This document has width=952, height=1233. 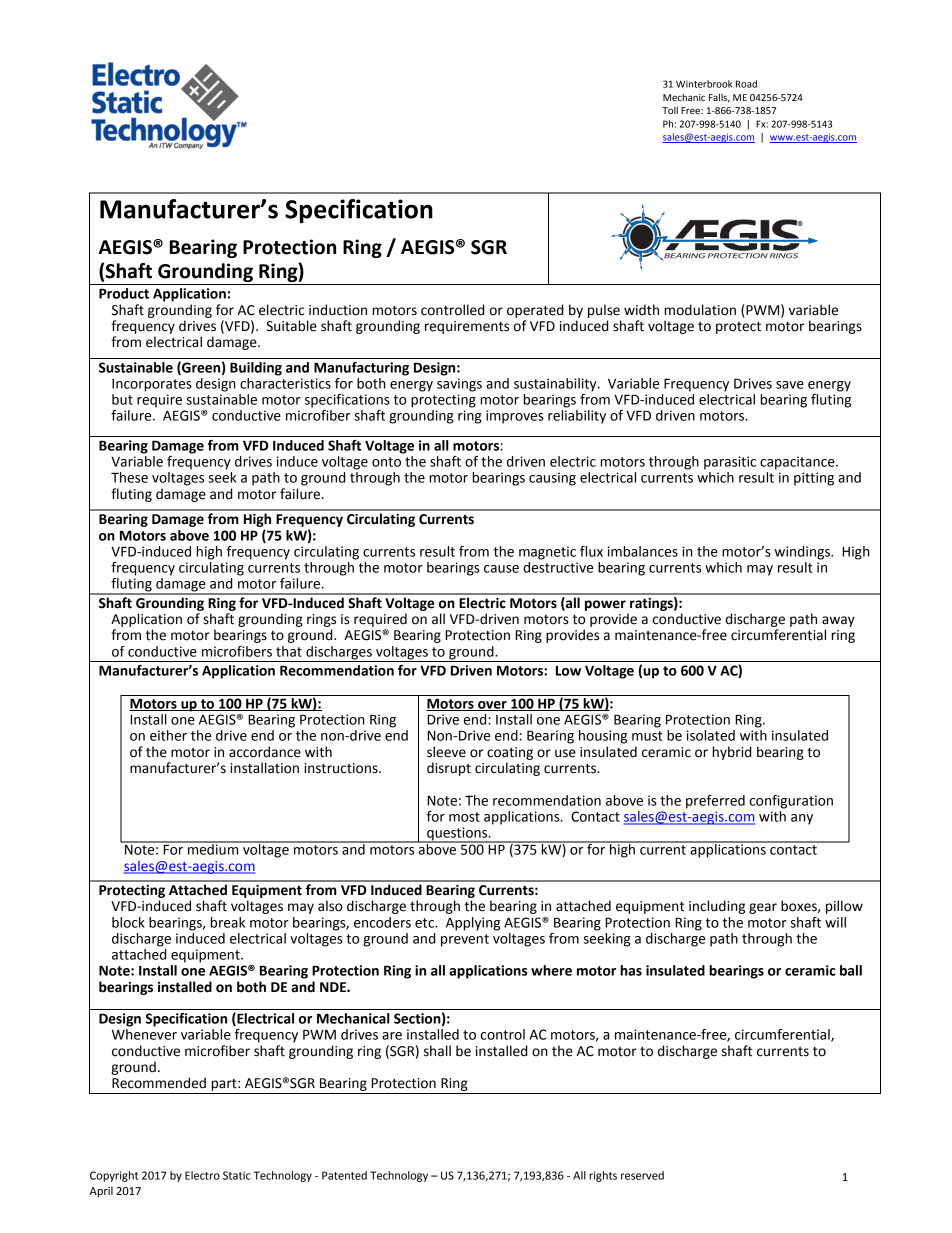 What do you see at coordinates (670, 110) in the document?
I see `Toll` at bounding box center [670, 110].
